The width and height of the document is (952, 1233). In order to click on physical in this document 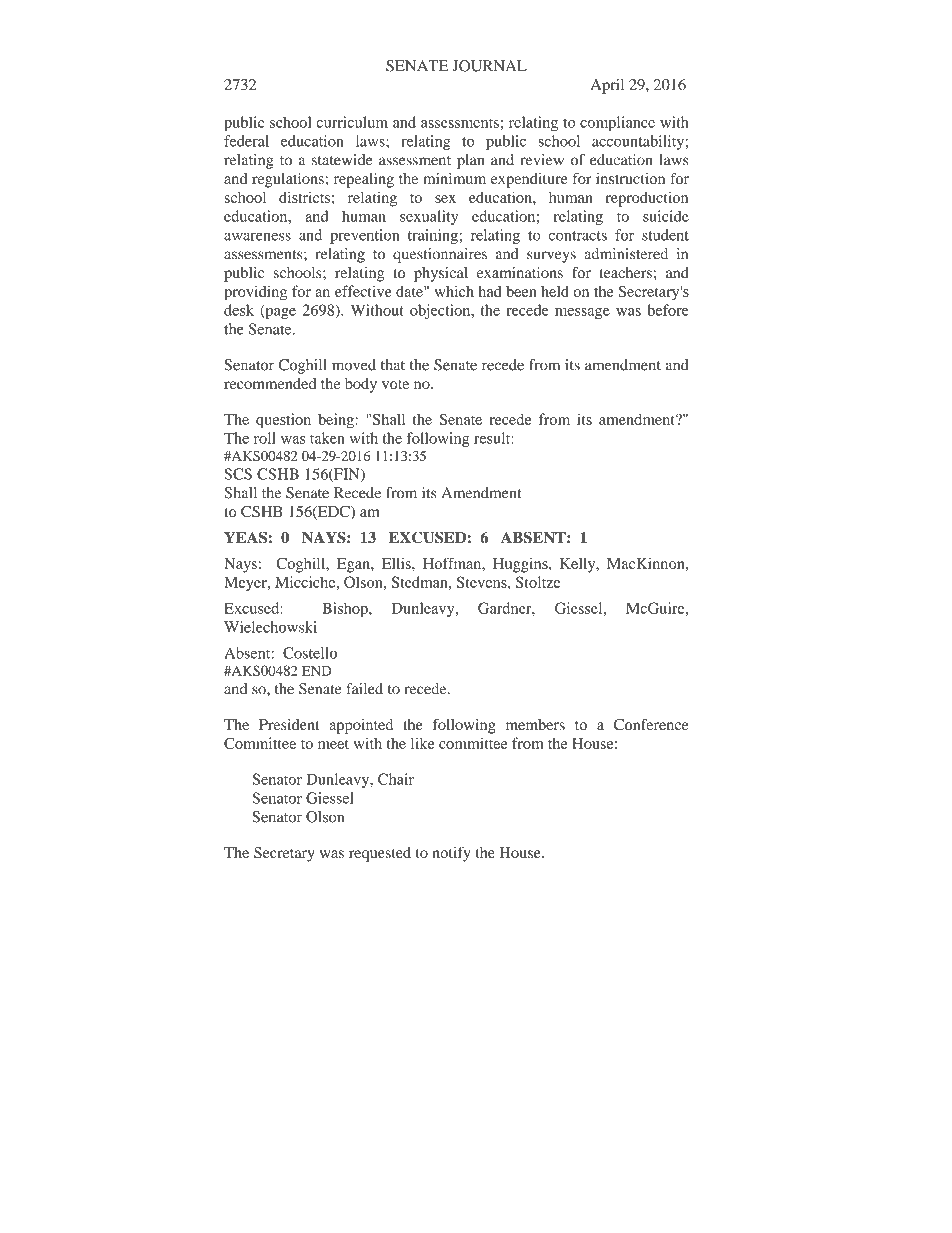, I will do `click(441, 274)`.
